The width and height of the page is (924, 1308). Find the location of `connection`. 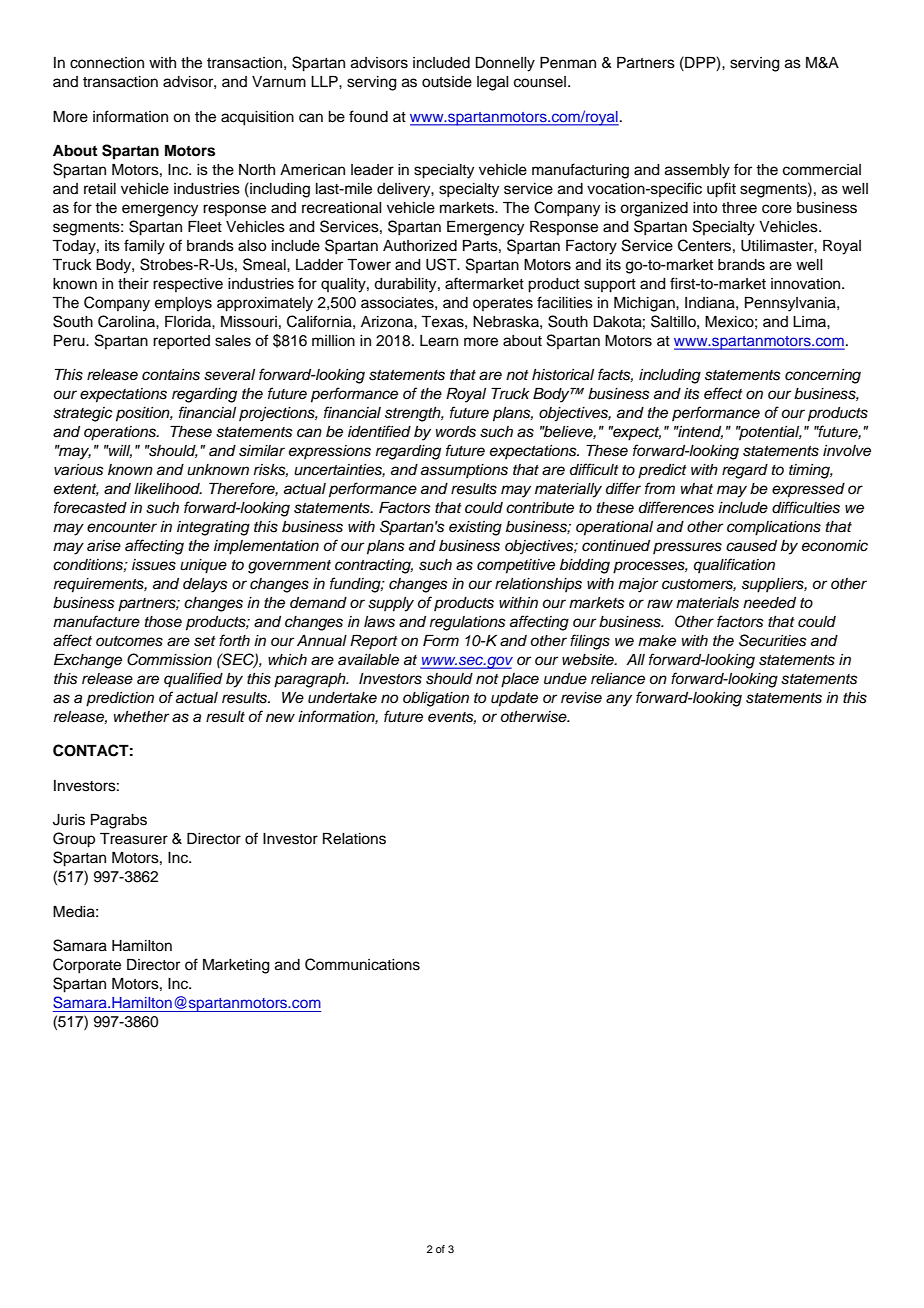

connection is located at coordinates (107, 63).
